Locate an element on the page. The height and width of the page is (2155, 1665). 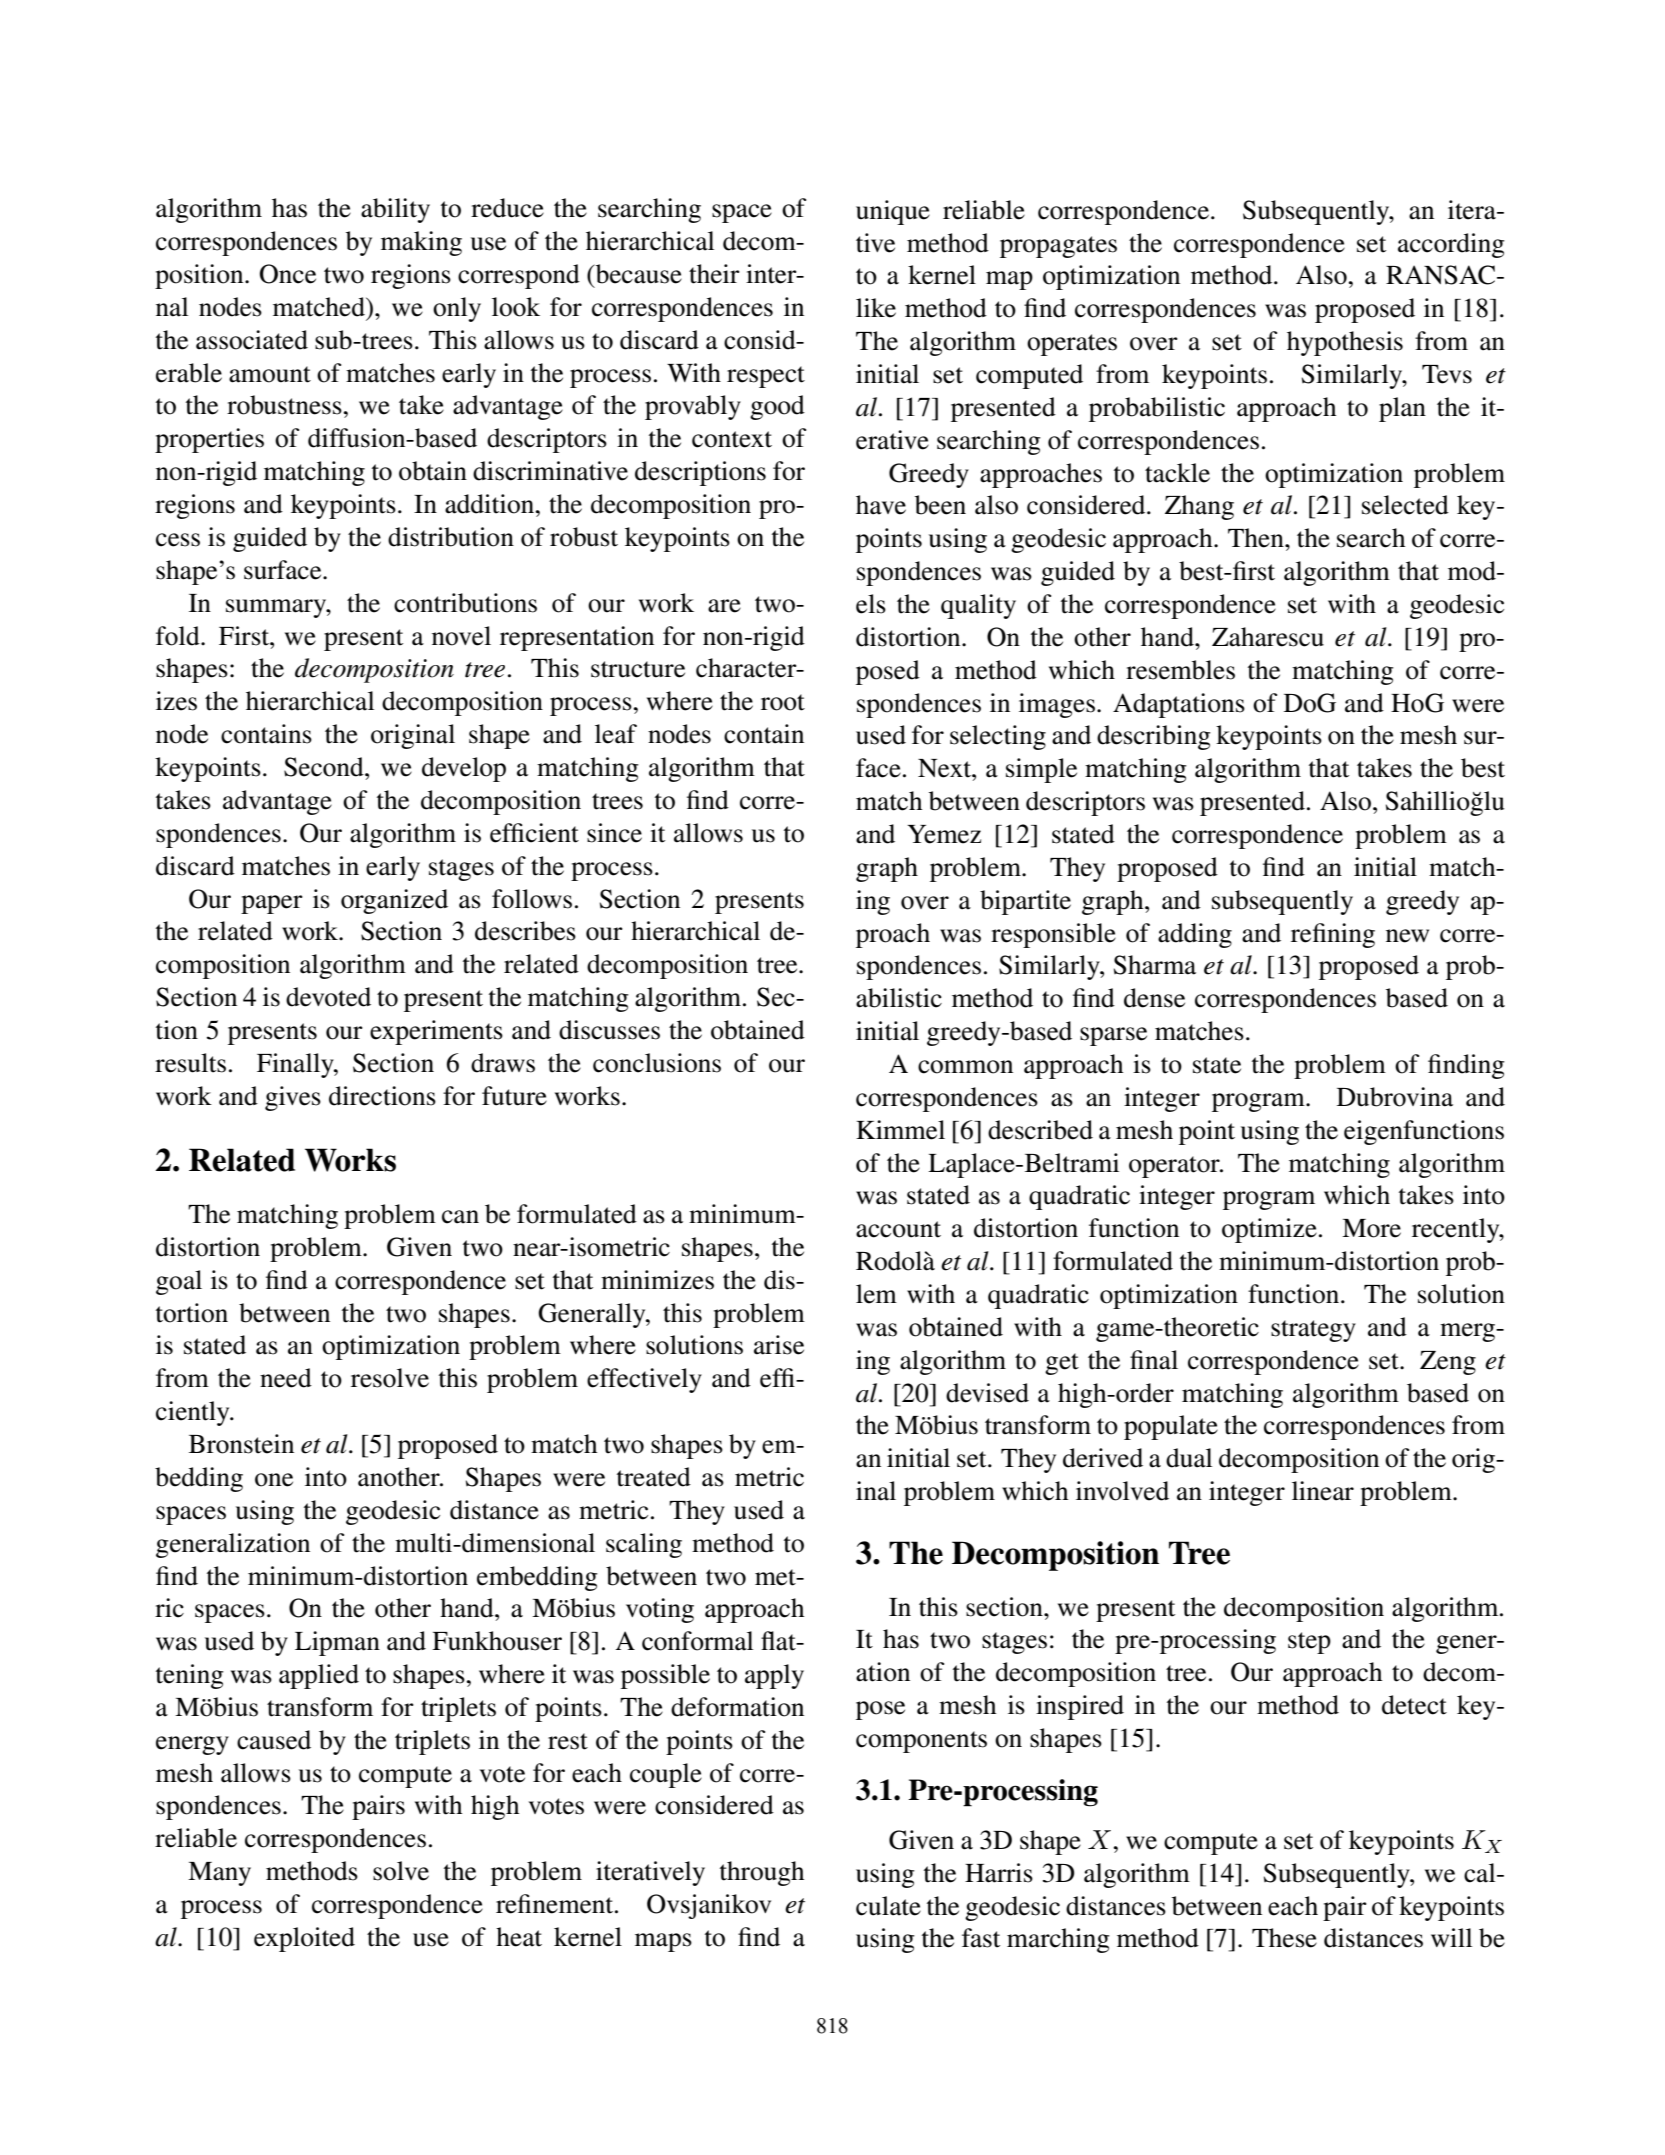
through is located at coordinates (762, 1873).
